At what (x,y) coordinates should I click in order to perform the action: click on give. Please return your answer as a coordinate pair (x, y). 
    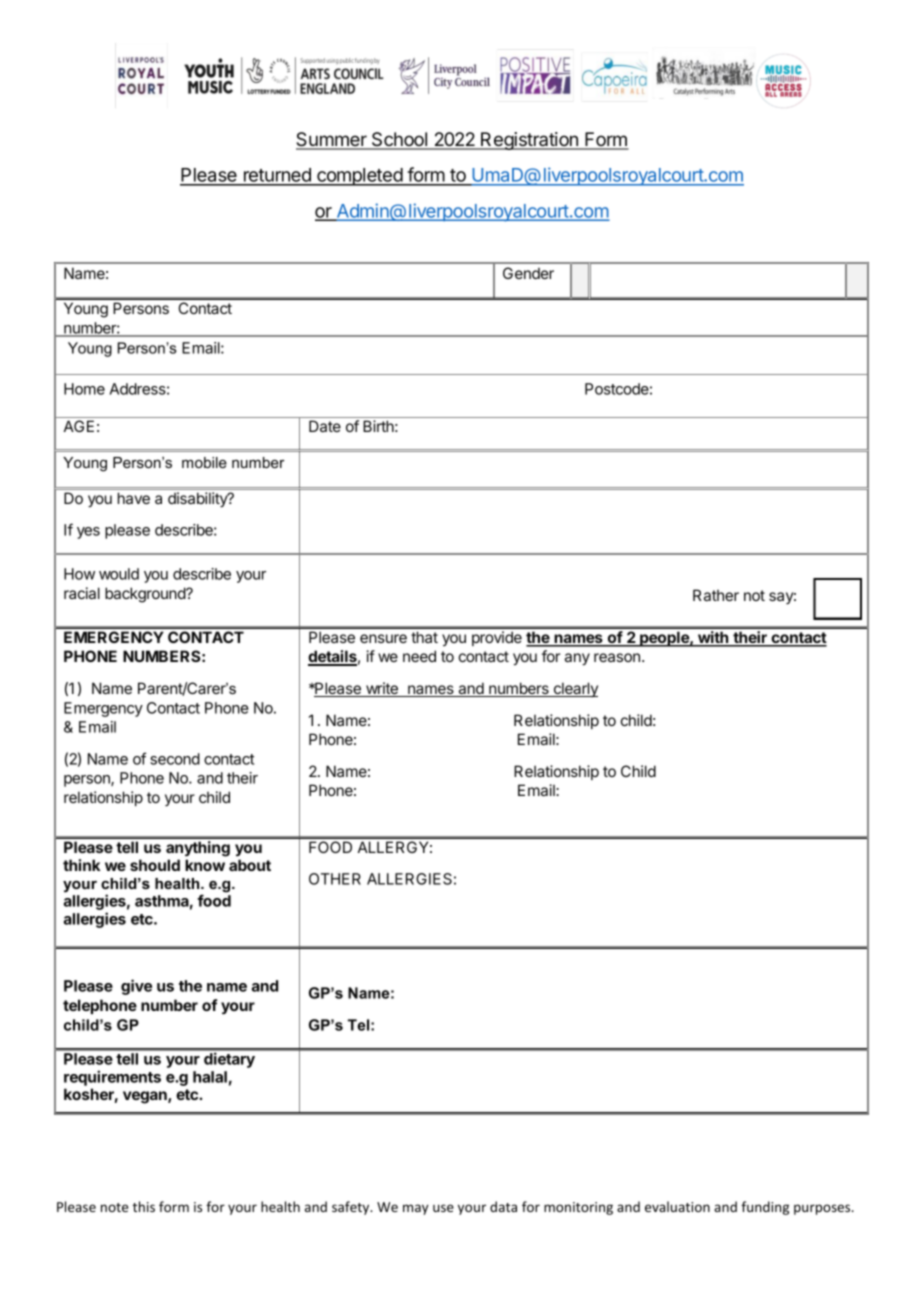
    Looking at the image, I should click on (136, 987).
